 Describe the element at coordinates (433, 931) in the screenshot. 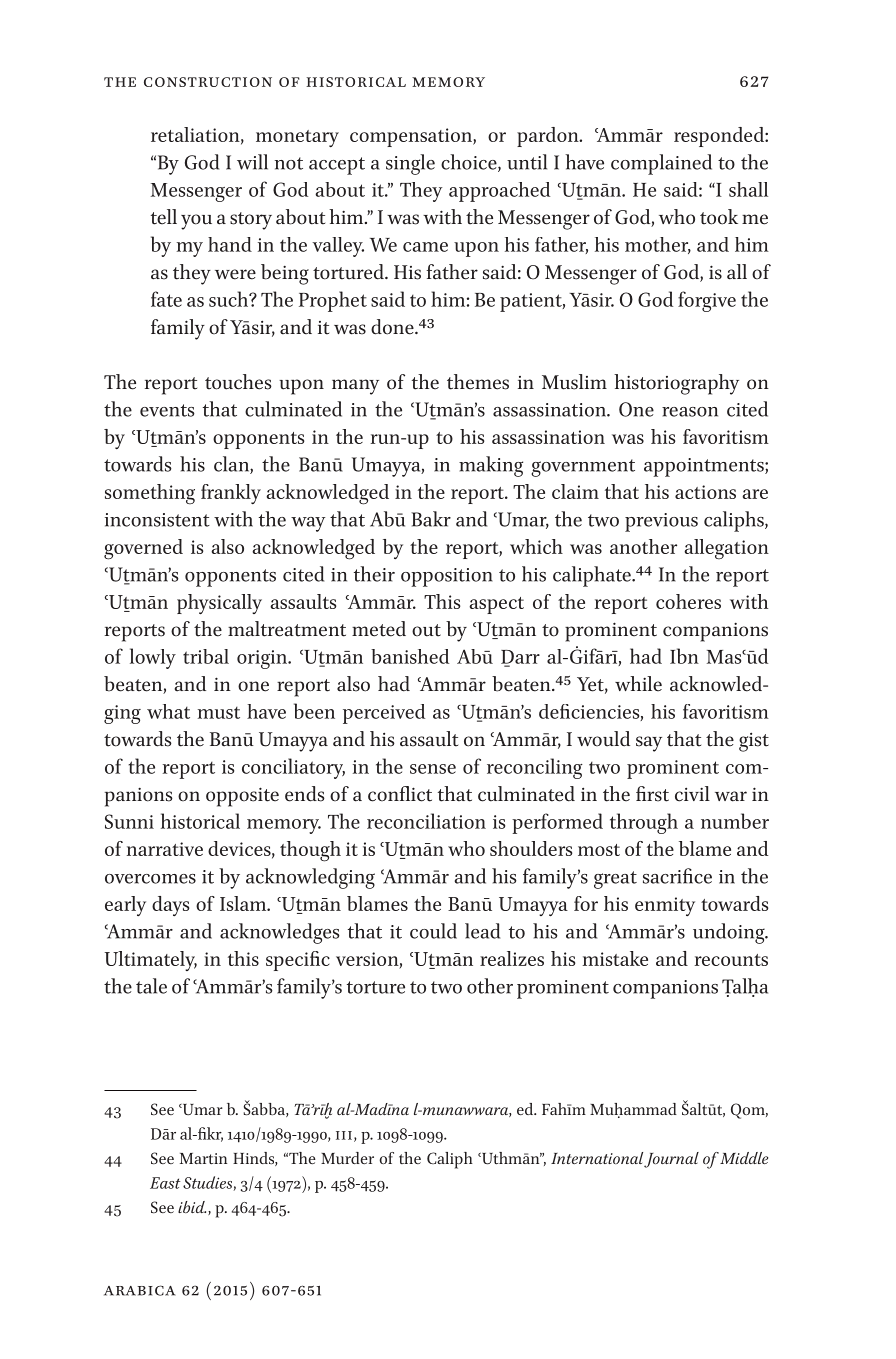

I see `could` at that location.
